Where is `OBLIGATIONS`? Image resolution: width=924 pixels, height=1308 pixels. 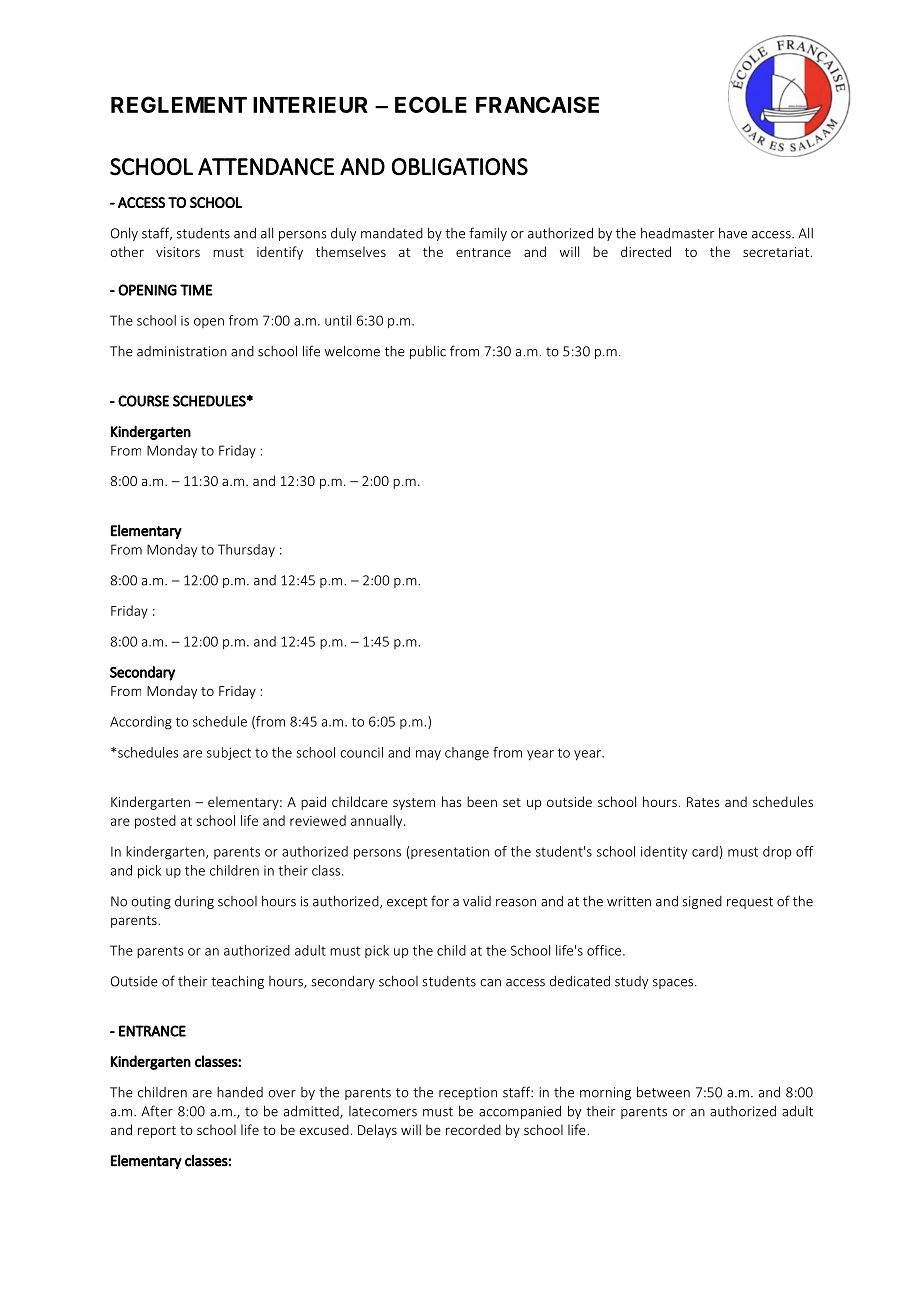 OBLIGATIONS is located at coordinates (460, 167).
